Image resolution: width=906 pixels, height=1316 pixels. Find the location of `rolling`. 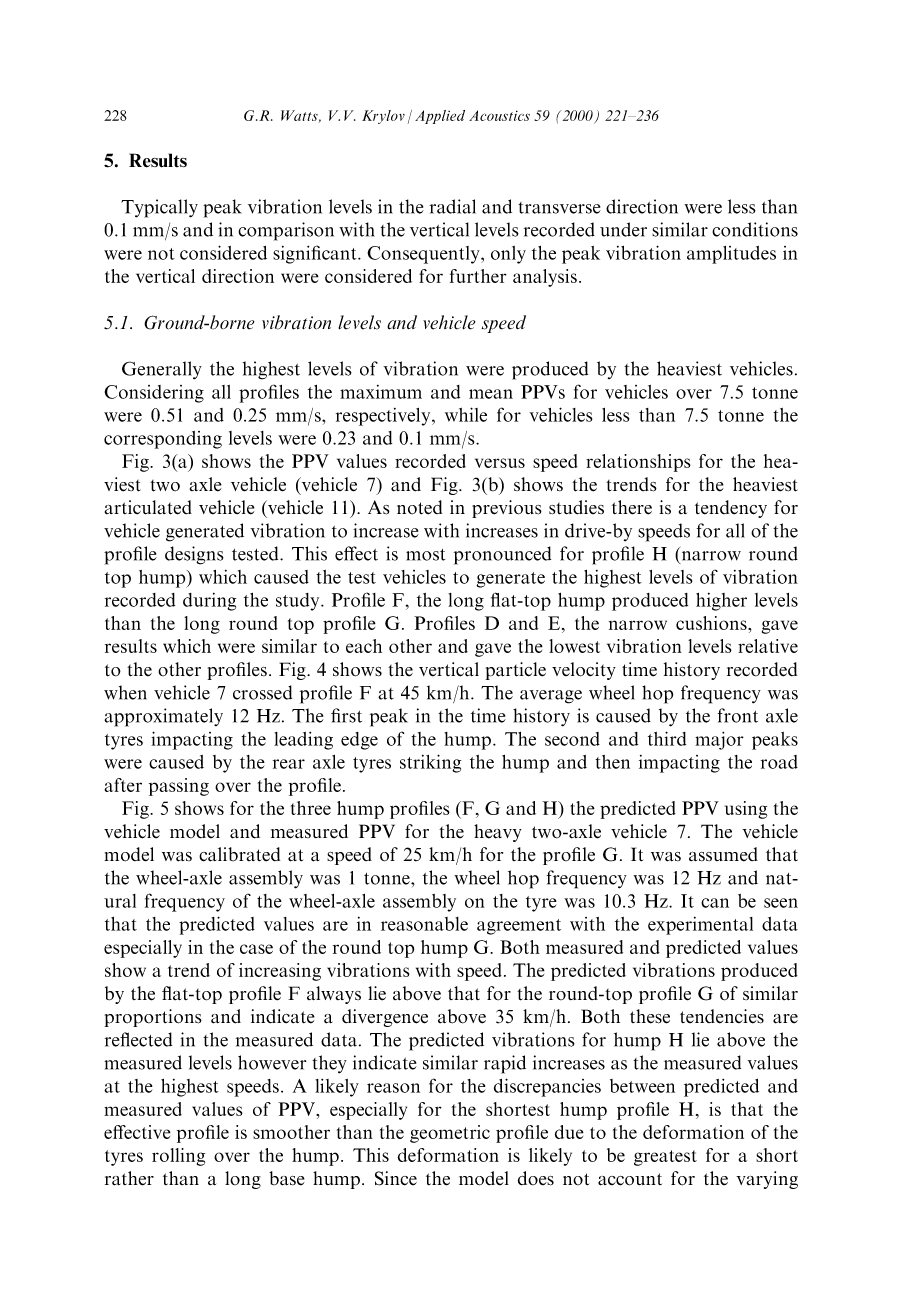

rolling is located at coordinates (178, 1157).
